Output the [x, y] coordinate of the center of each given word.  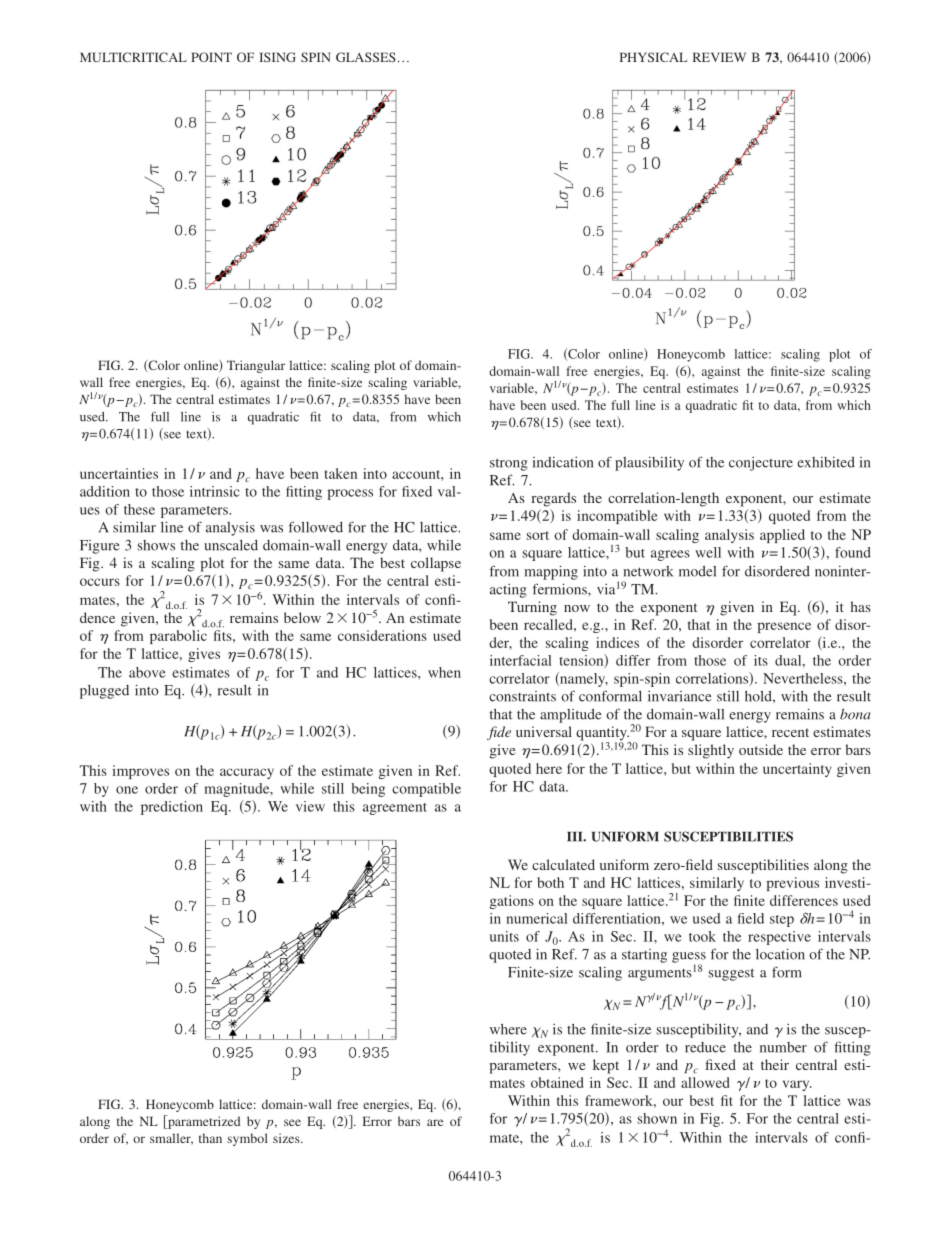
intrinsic [215, 491]
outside [761, 749]
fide [499, 733]
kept [606, 1066]
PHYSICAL [653, 57]
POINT [211, 57]
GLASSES [366, 57]
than [210, 1138]
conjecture [761, 464]
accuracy [247, 773]
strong [509, 464]
